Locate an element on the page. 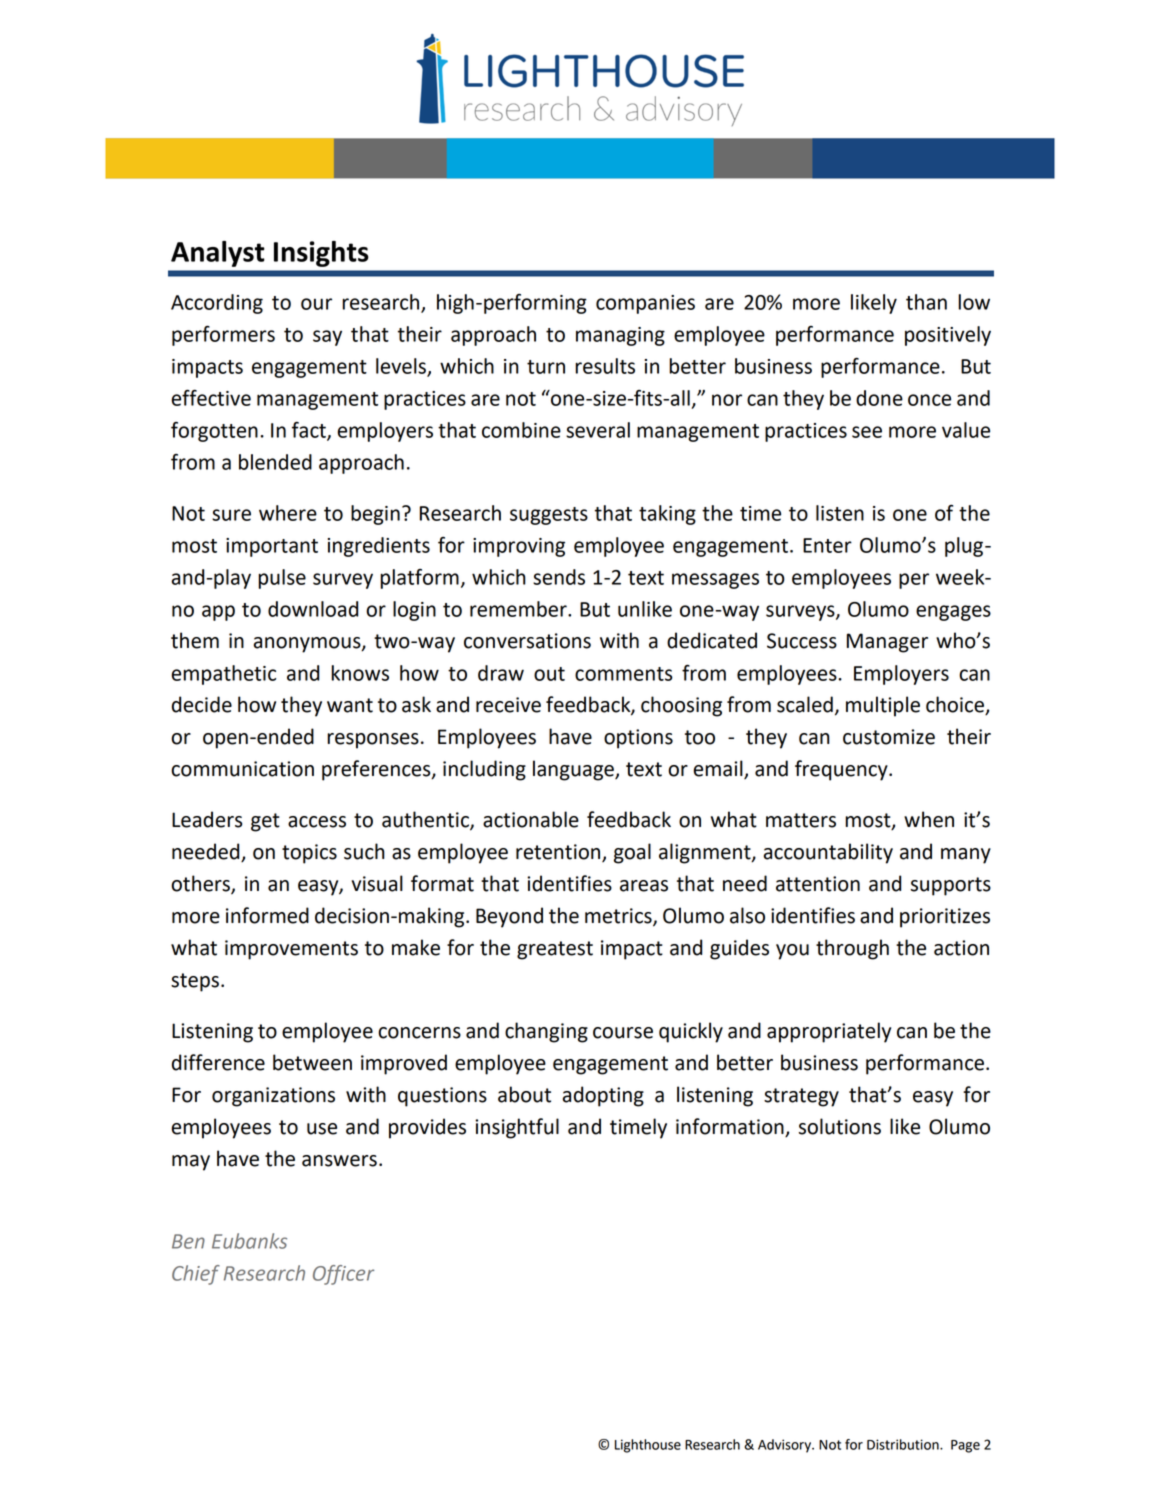 The width and height of the image is (1162, 1503). between is located at coordinates (312, 1062).
